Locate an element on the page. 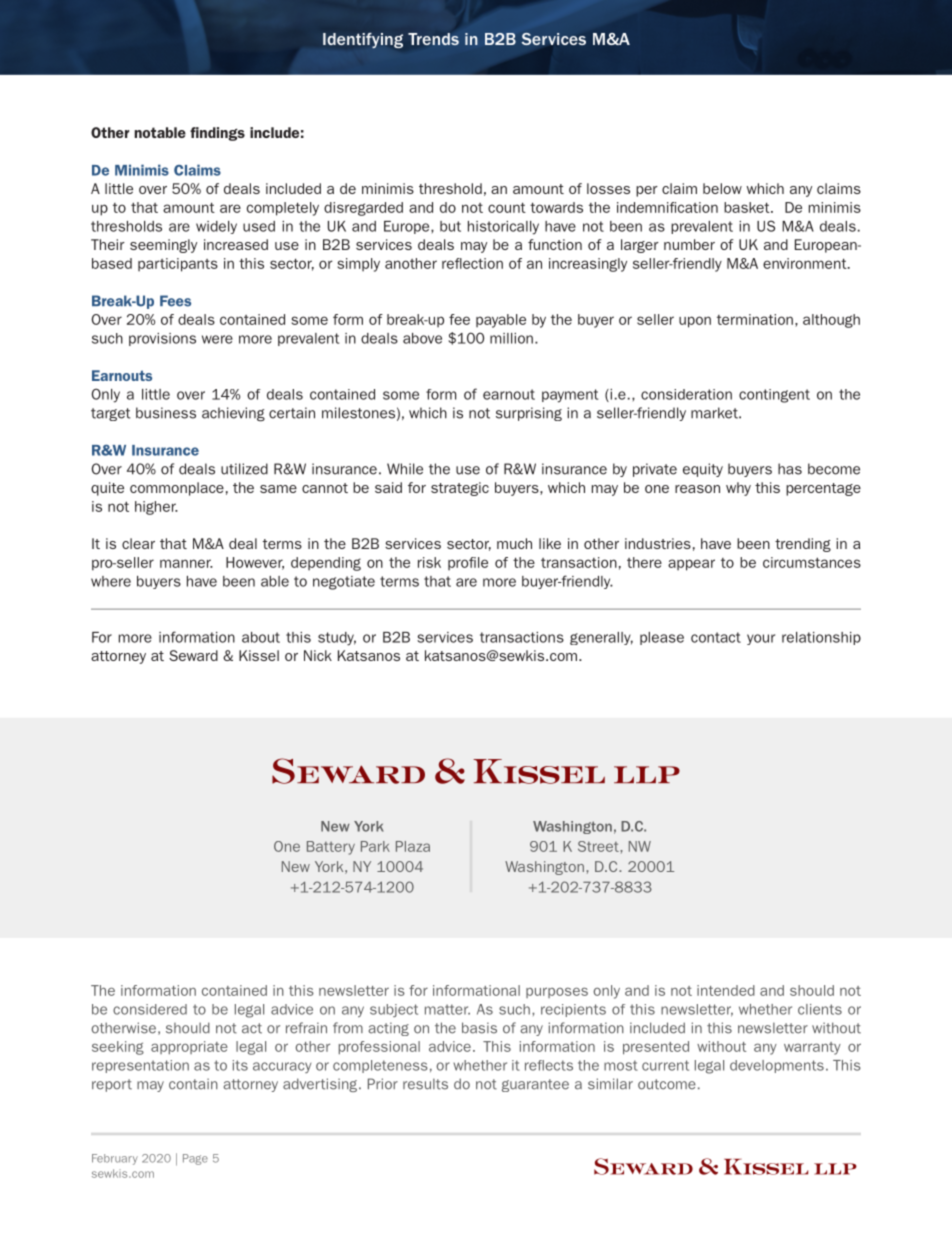 This image has height=1233, width=952. below is located at coordinates (722, 188).
